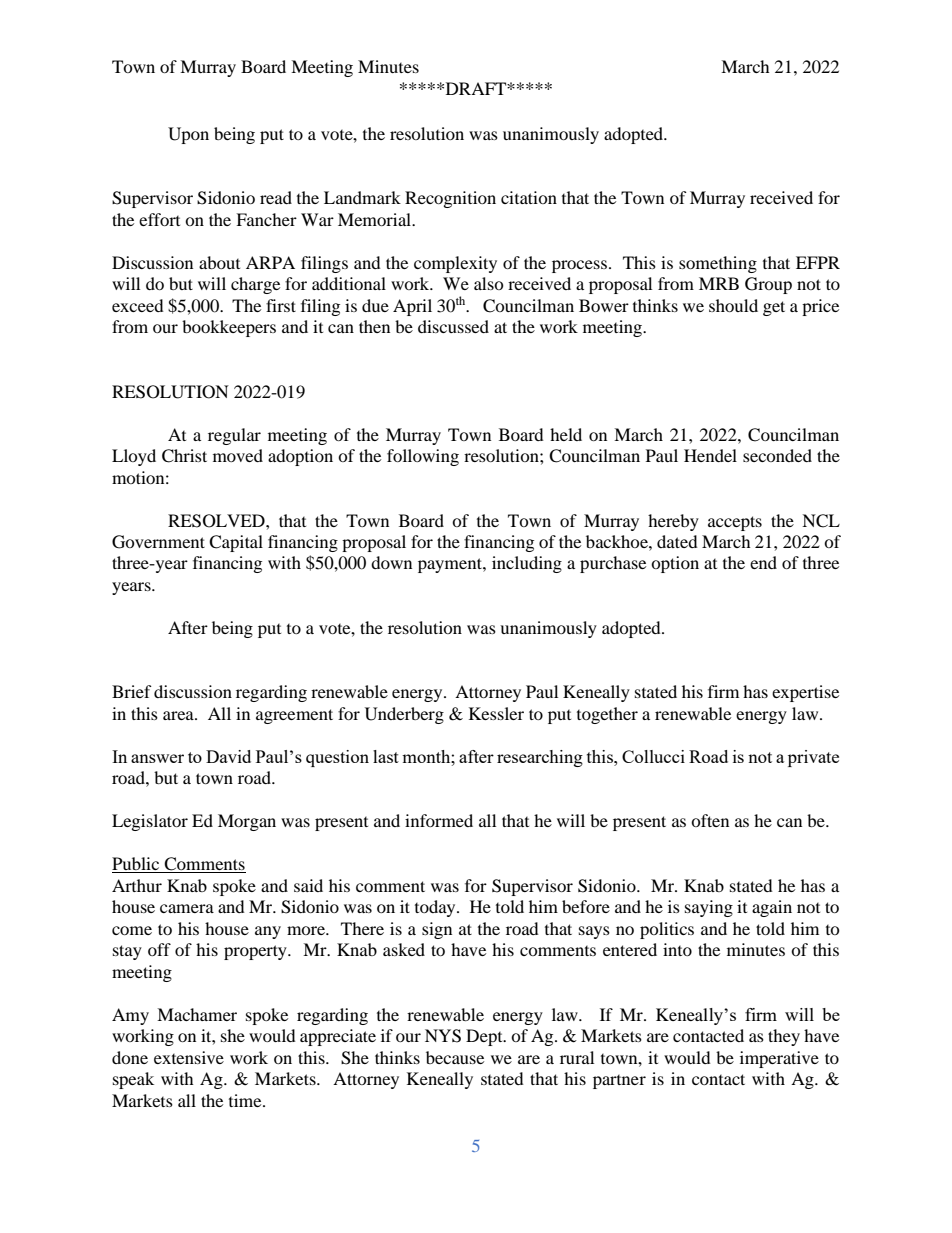  What do you see at coordinates (450, 199) in the screenshot?
I see `Recognition` at bounding box center [450, 199].
